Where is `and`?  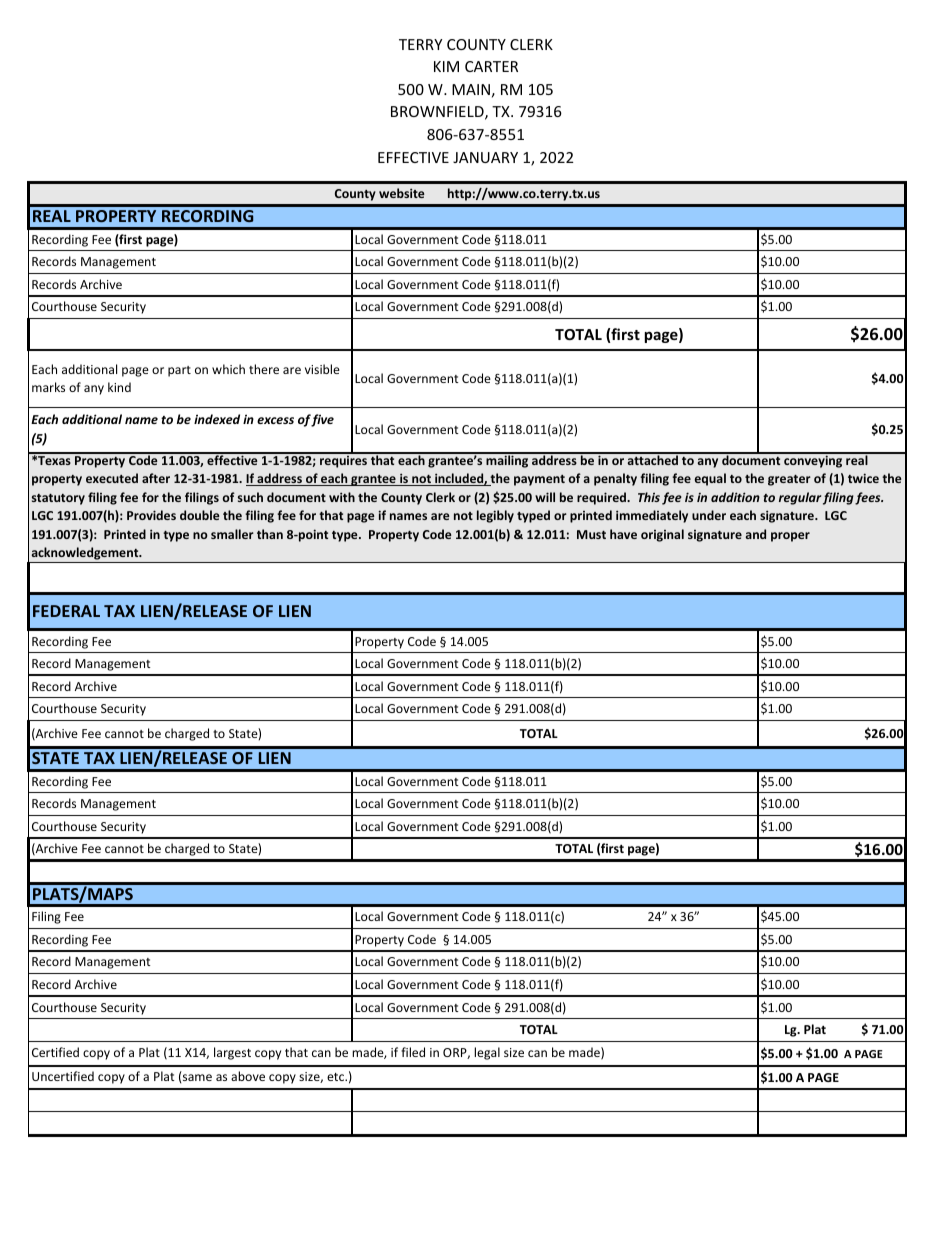
and is located at coordinates (756, 534).
